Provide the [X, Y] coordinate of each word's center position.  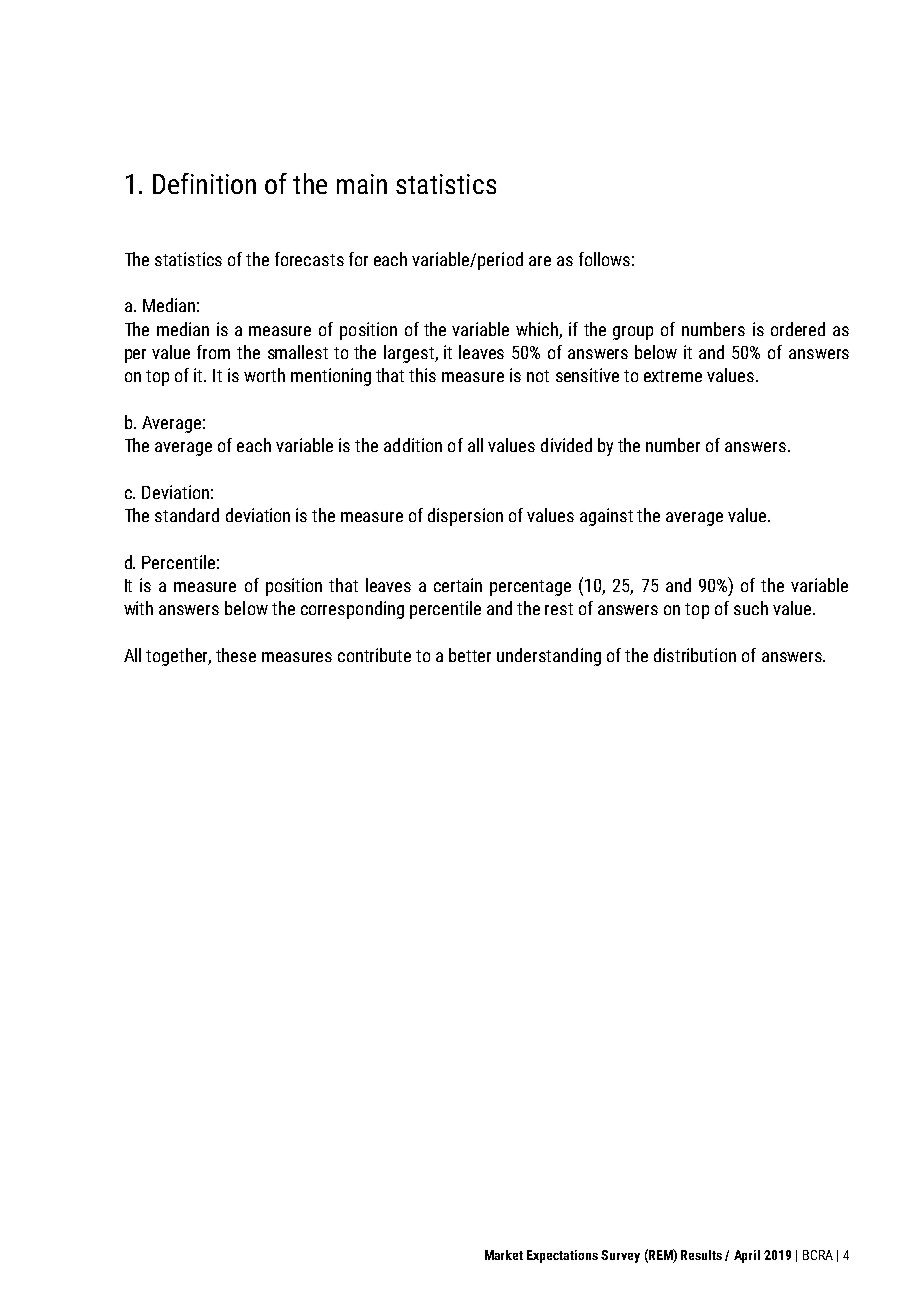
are [540, 261]
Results [701, 1255]
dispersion [465, 517]
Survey [620, 1256]
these [236, 655]
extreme [673, 376]
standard [187, 515]
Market [504, 1255]
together [178, 657]
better [470, 655]
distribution [695, 655]
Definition [204, 183]
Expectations [562, 1256]
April [747, 1256]
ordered [798, 329]
